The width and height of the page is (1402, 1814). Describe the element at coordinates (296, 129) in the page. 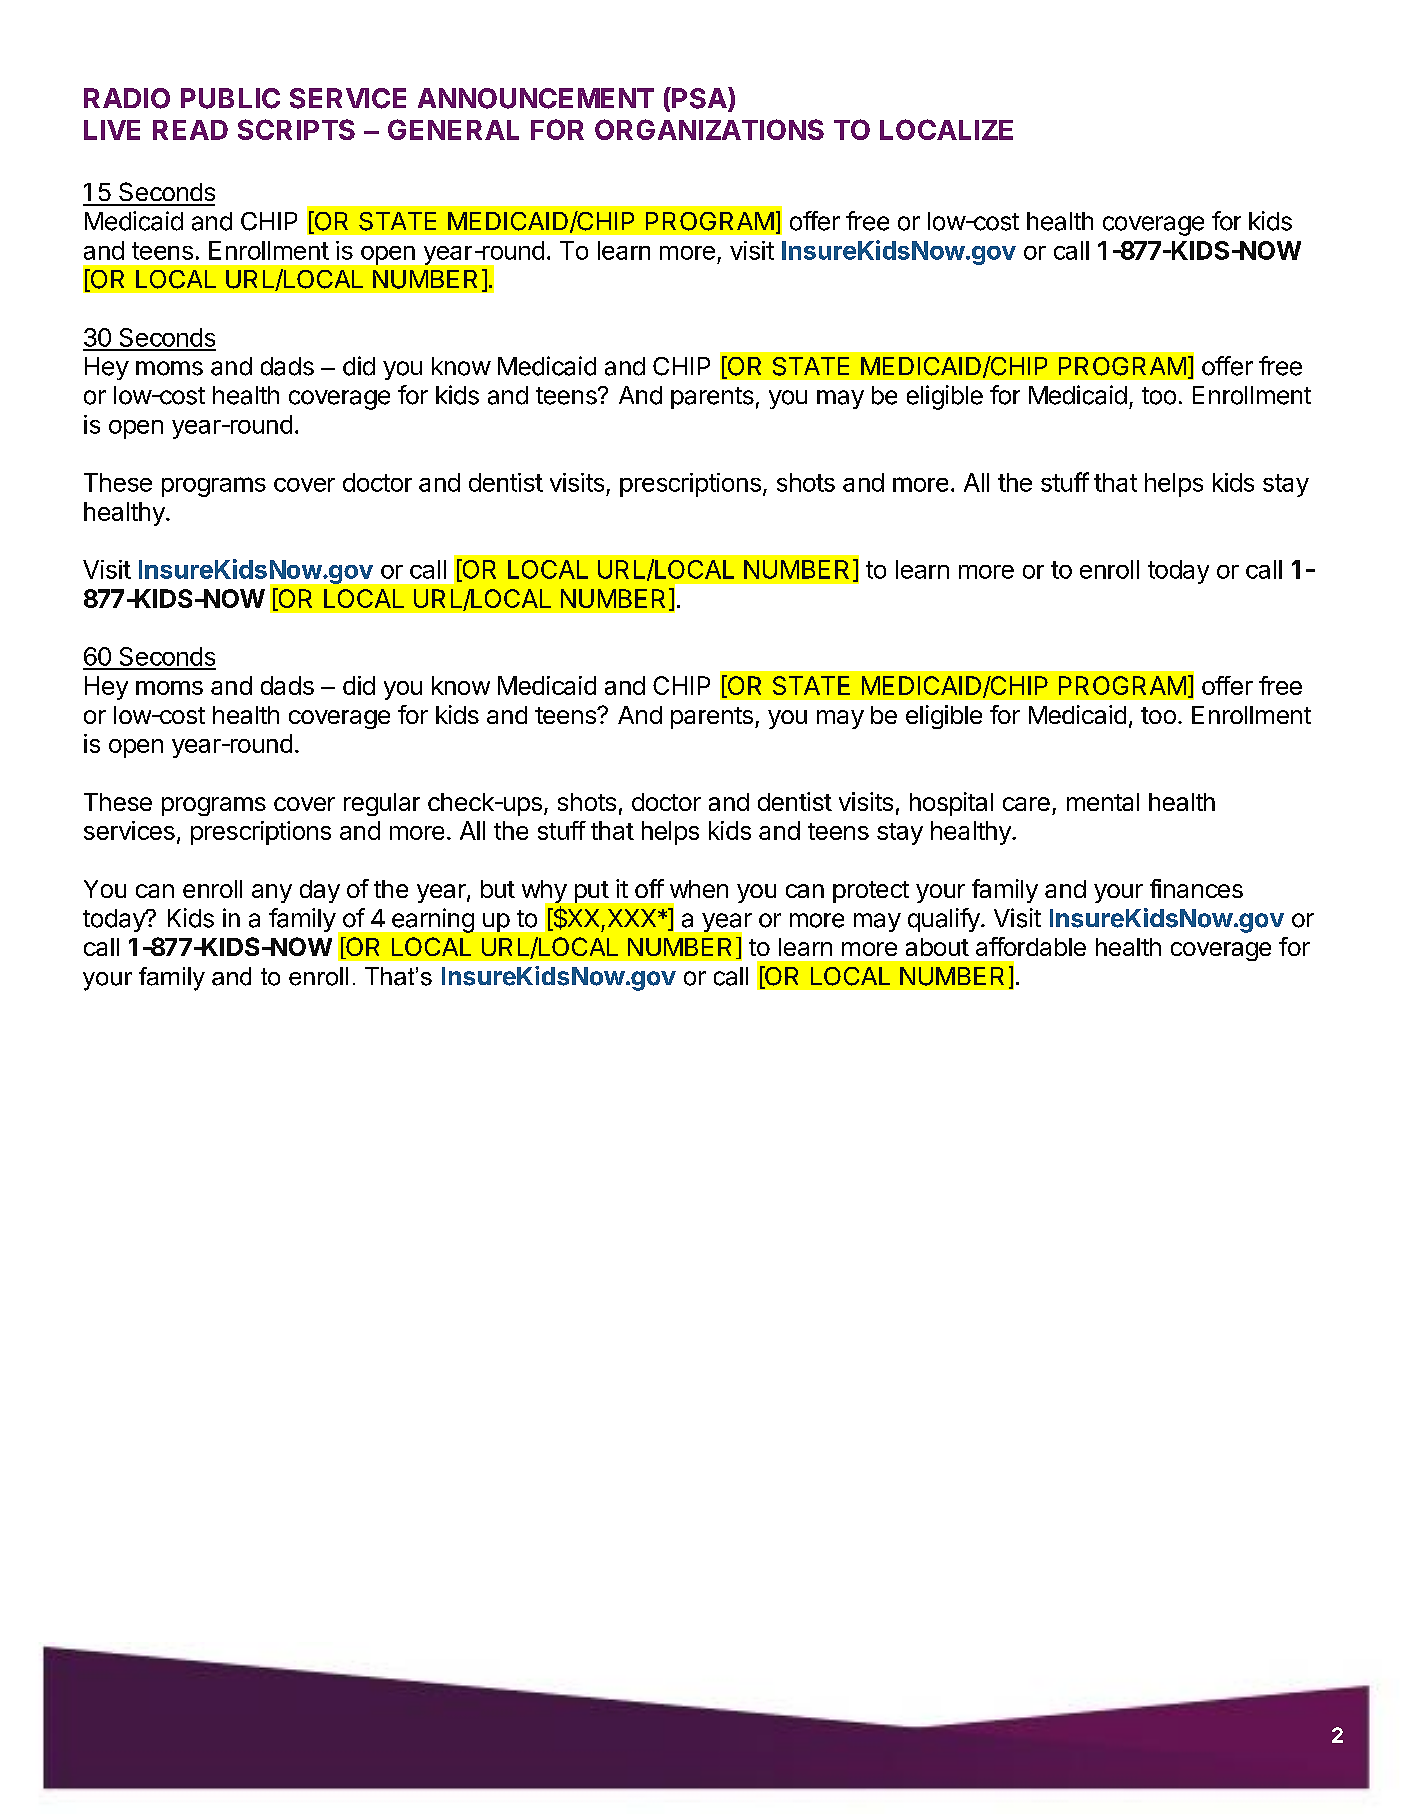

I see `SCRIPTS` at that location.
